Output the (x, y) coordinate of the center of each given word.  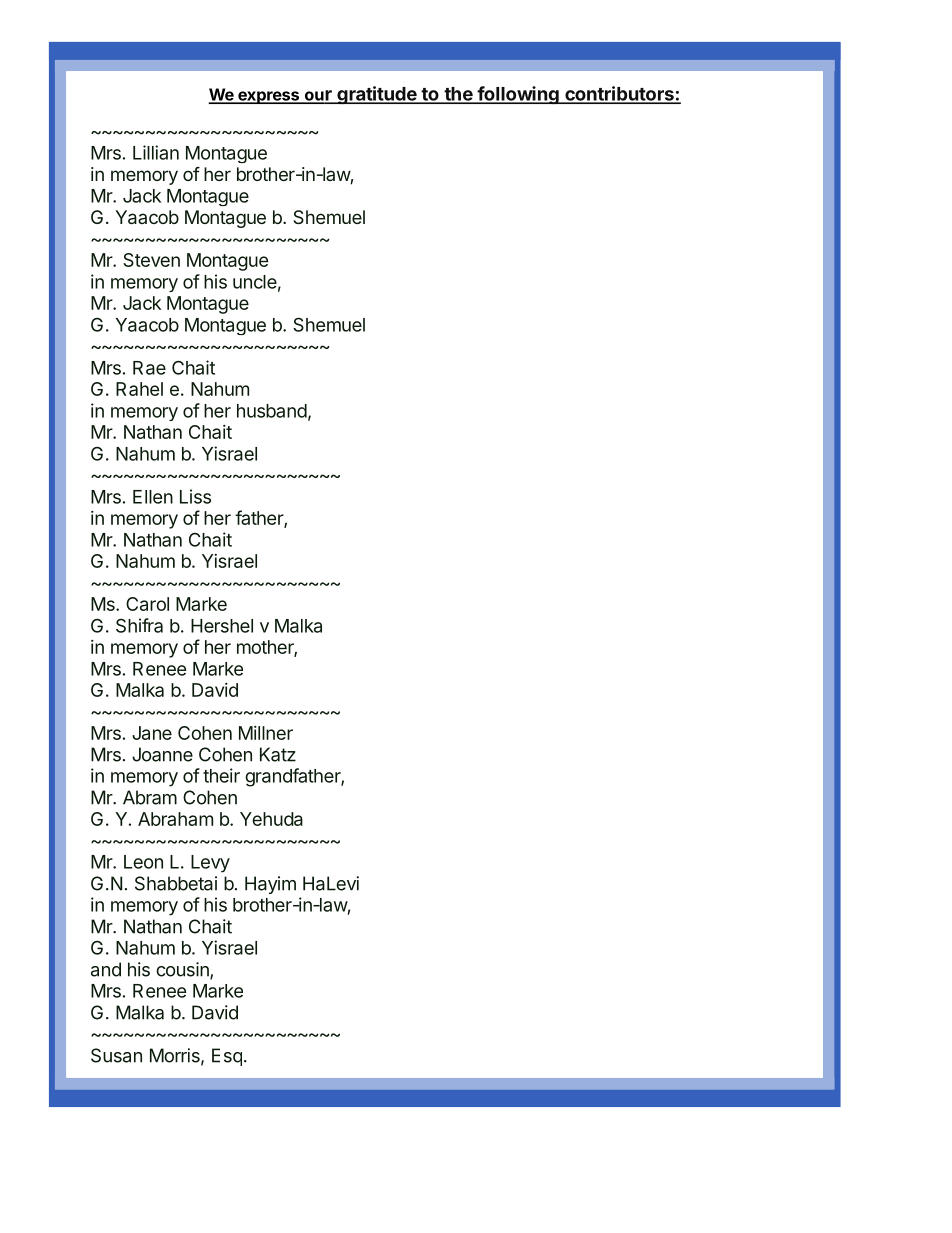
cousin (183, 970)
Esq (227, 1057)
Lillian (156, 152)
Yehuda (271, 819)
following (518, 95)
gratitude (377, 95)
